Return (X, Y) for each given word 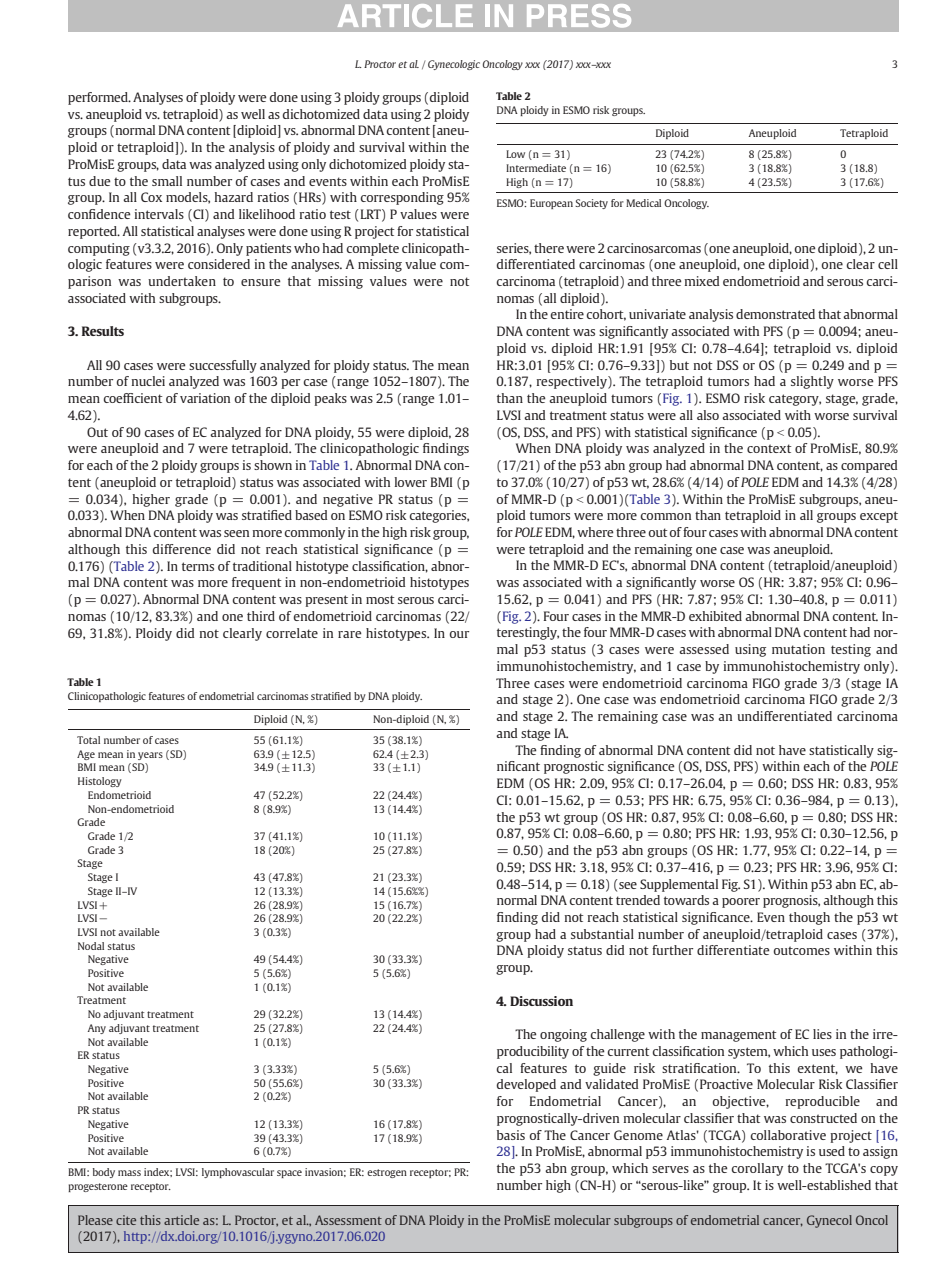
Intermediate (536, 168)
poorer (741, 903)
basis (511, 1135)
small (167, 181)
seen (236, 533)
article (181, 1220)
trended (638, 900)
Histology (100, 782)
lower (411, 482)
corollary (757, 1169)
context (769, 448)
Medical (643, 203)
